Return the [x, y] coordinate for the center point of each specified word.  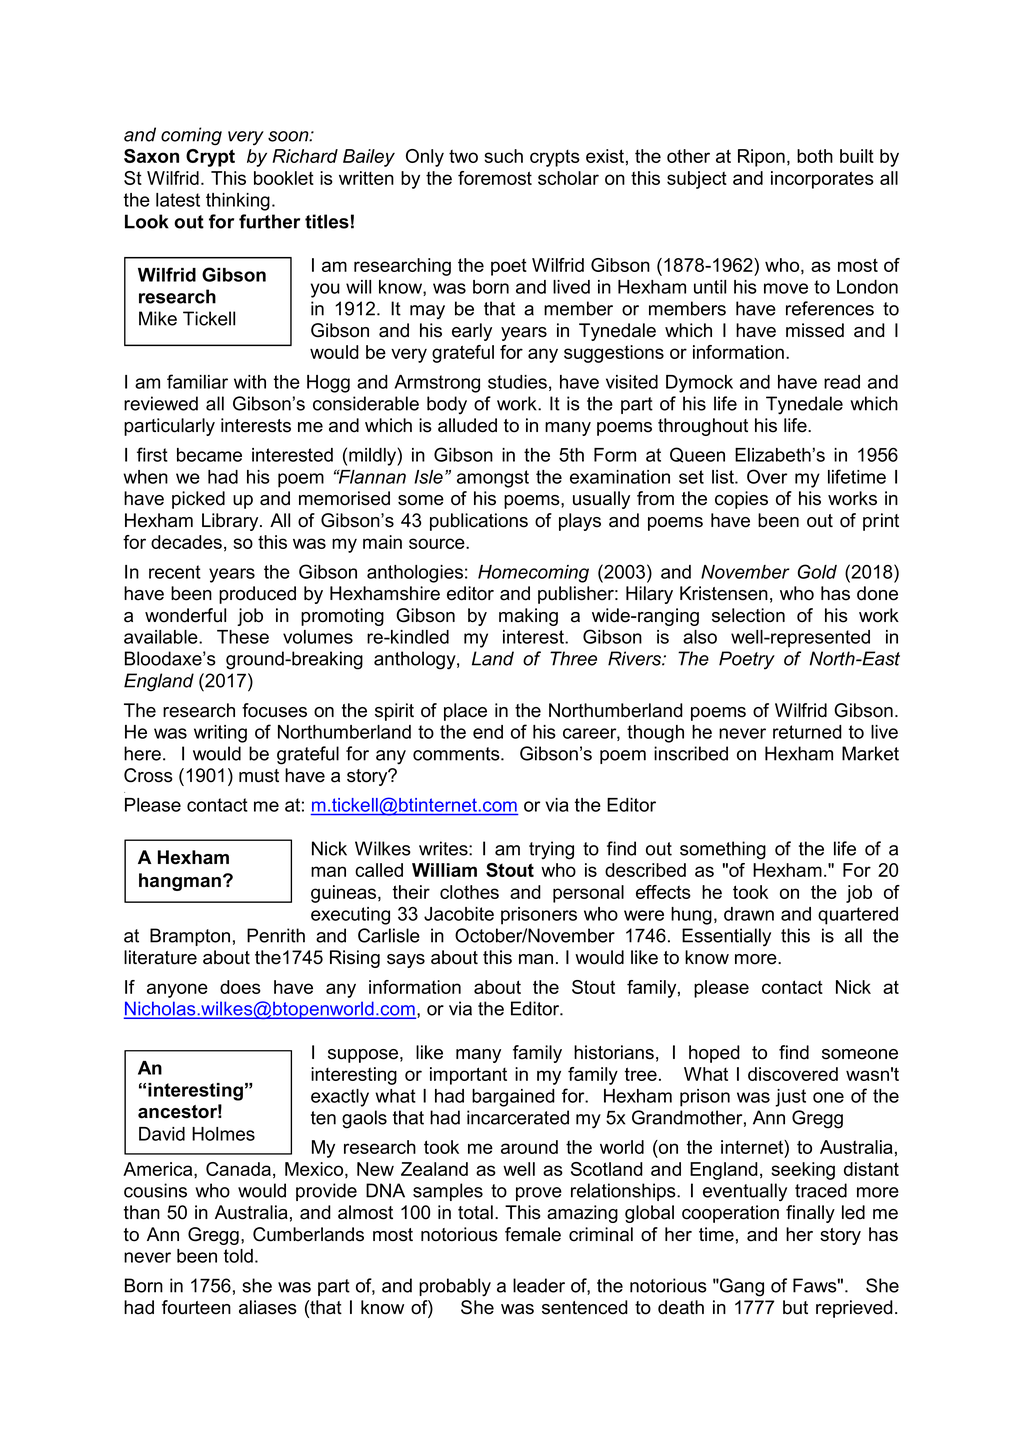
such [503, 156]
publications [479, 522]
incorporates [822, 180]
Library [231, 522]
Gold [817, 571]
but [795, 1307]
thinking [238, 202]
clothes [469, 892]
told [238, 1256]
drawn [749, 914]
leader [539, 1285]
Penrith [276, 935]
